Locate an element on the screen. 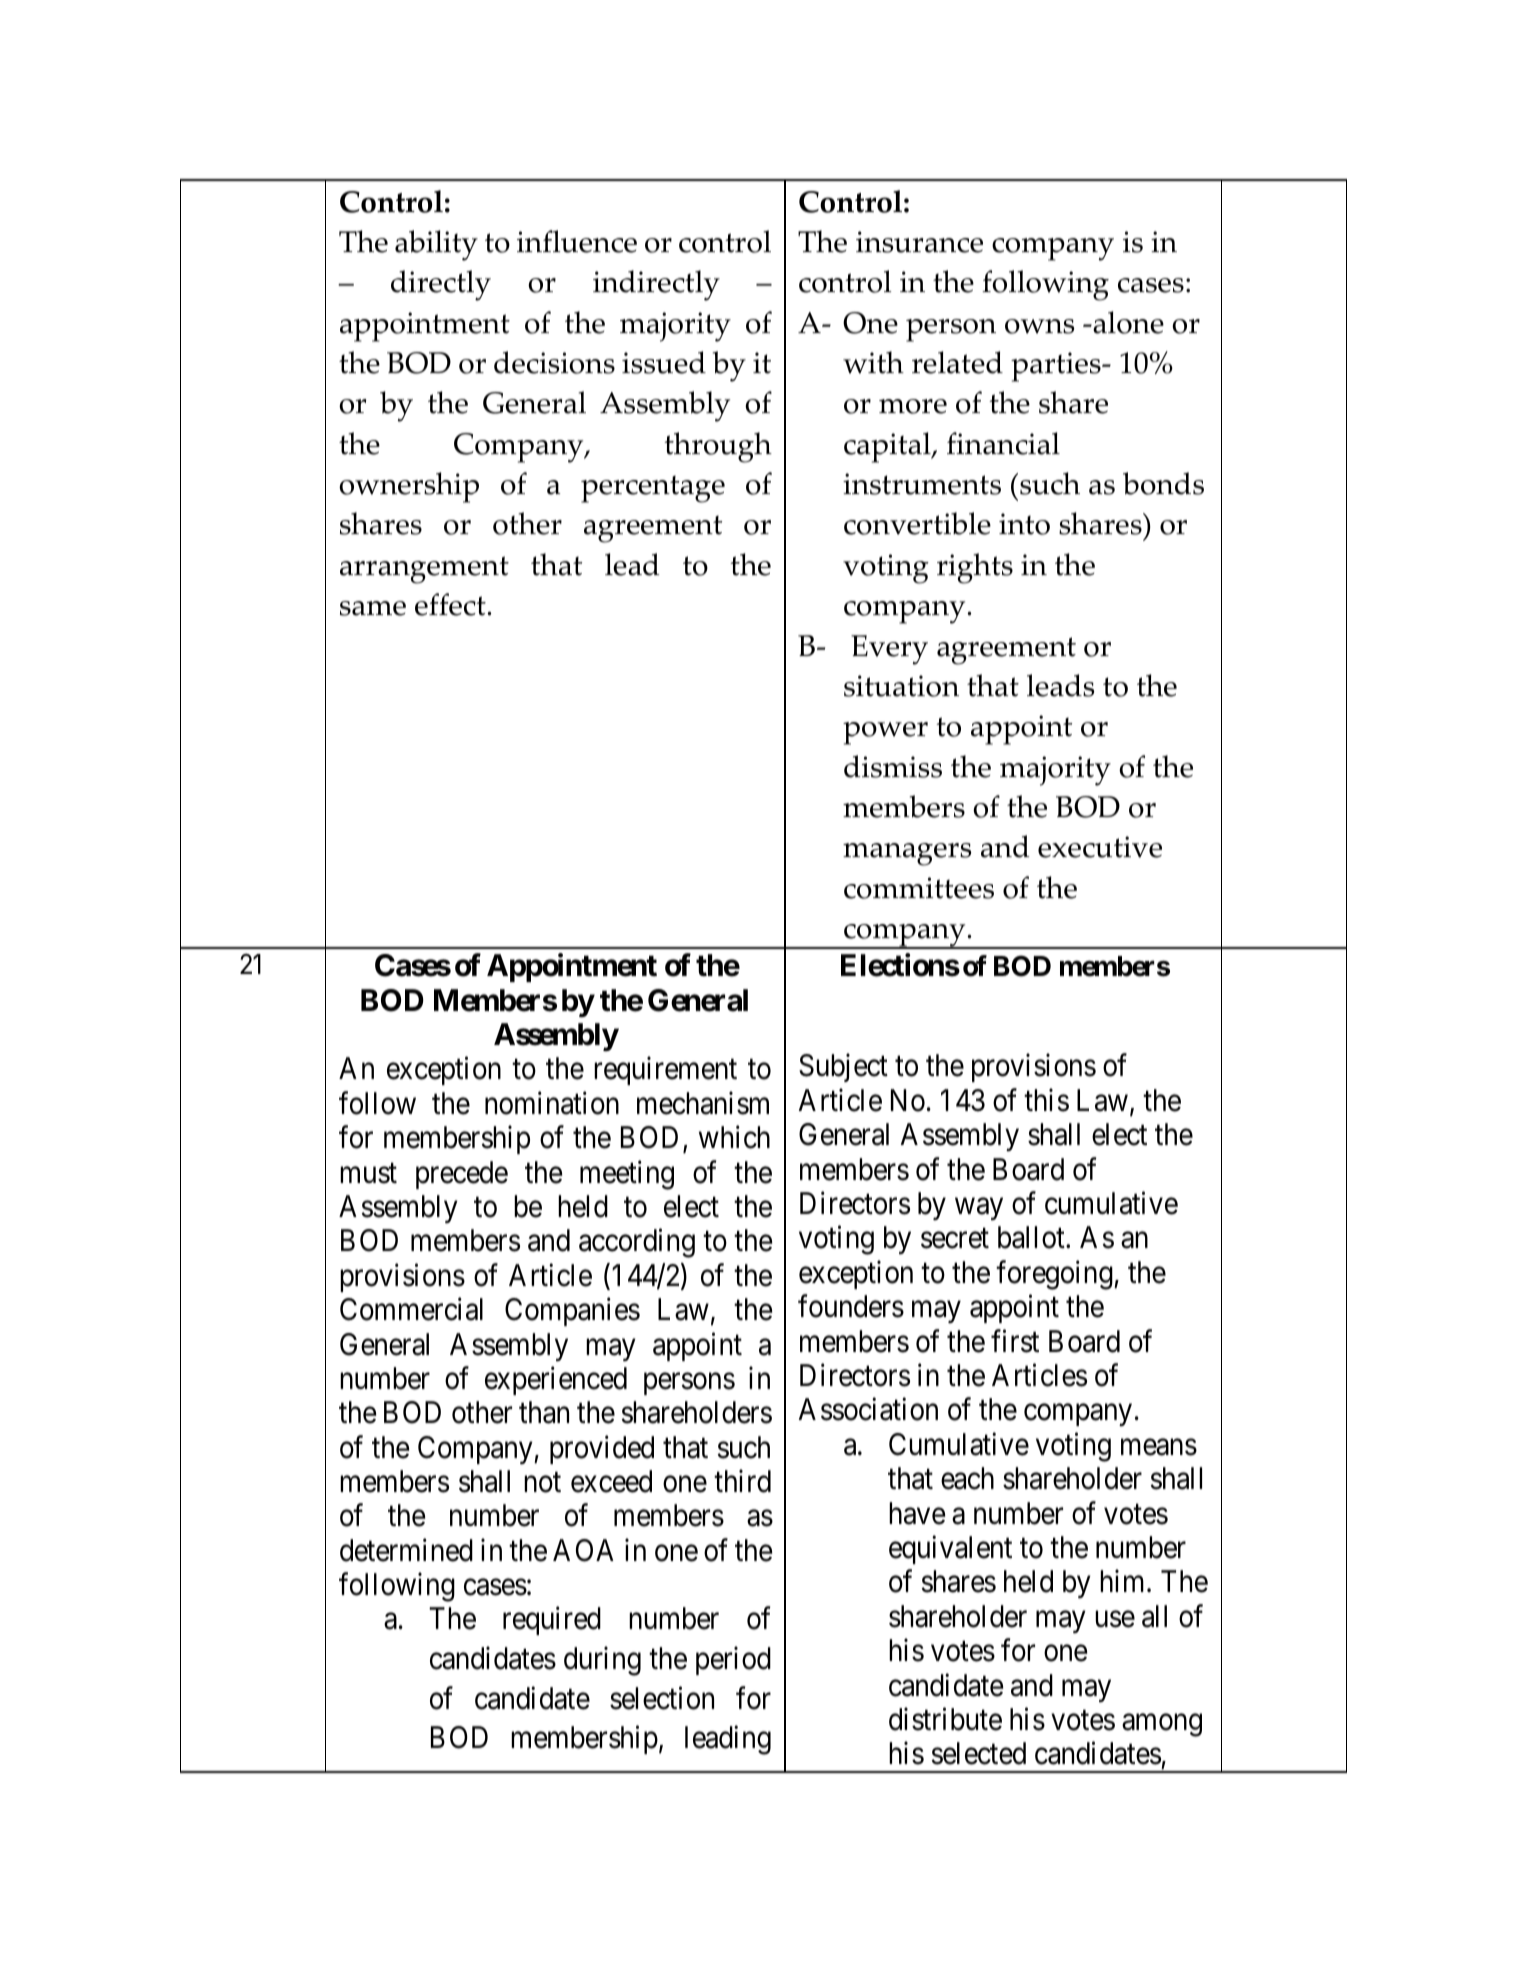 This screenshot has height=1974, width=1526. required is located at coordinates (552, 1621).
